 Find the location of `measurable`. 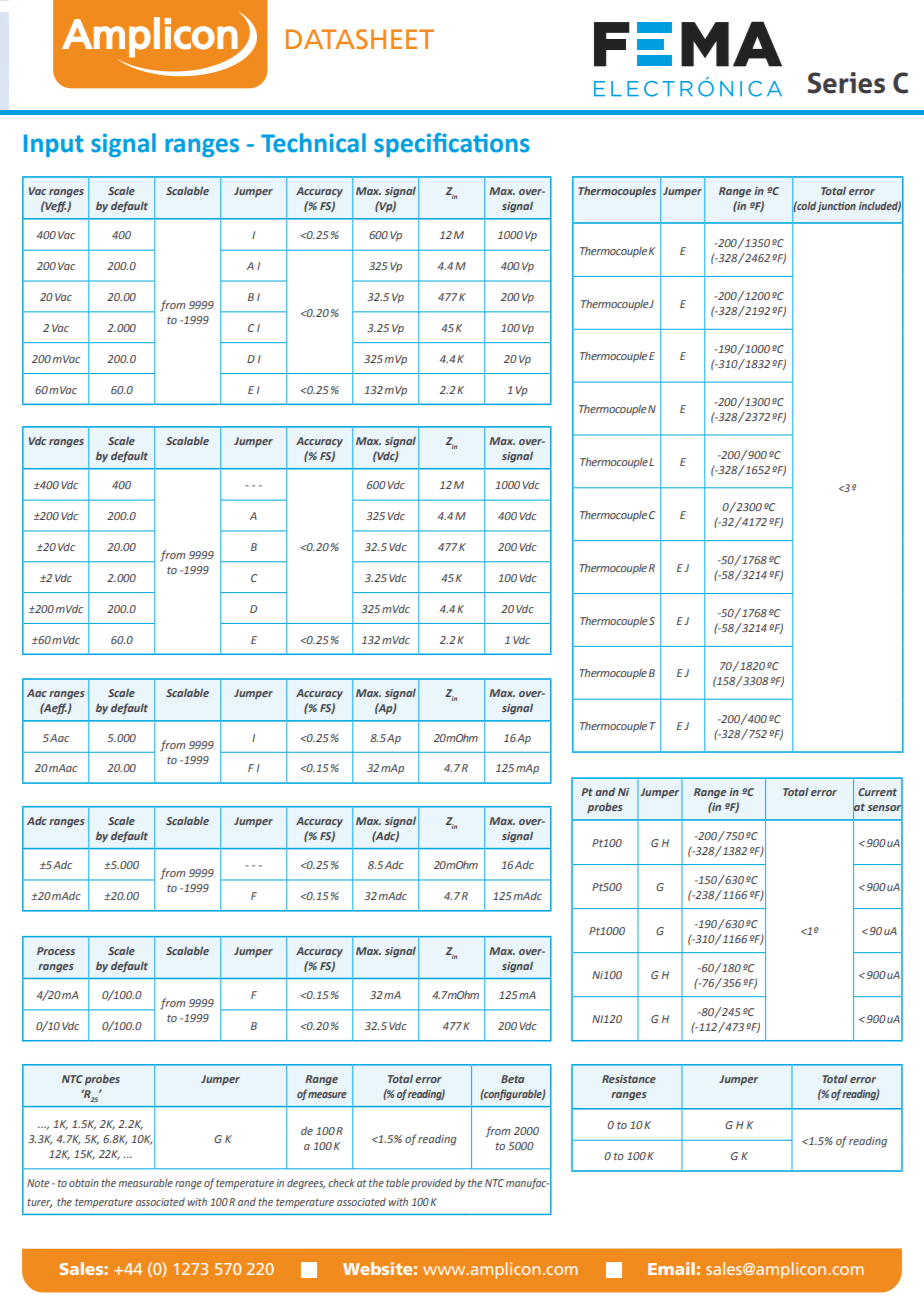

measurable is located at coordinates (145, 1183).
